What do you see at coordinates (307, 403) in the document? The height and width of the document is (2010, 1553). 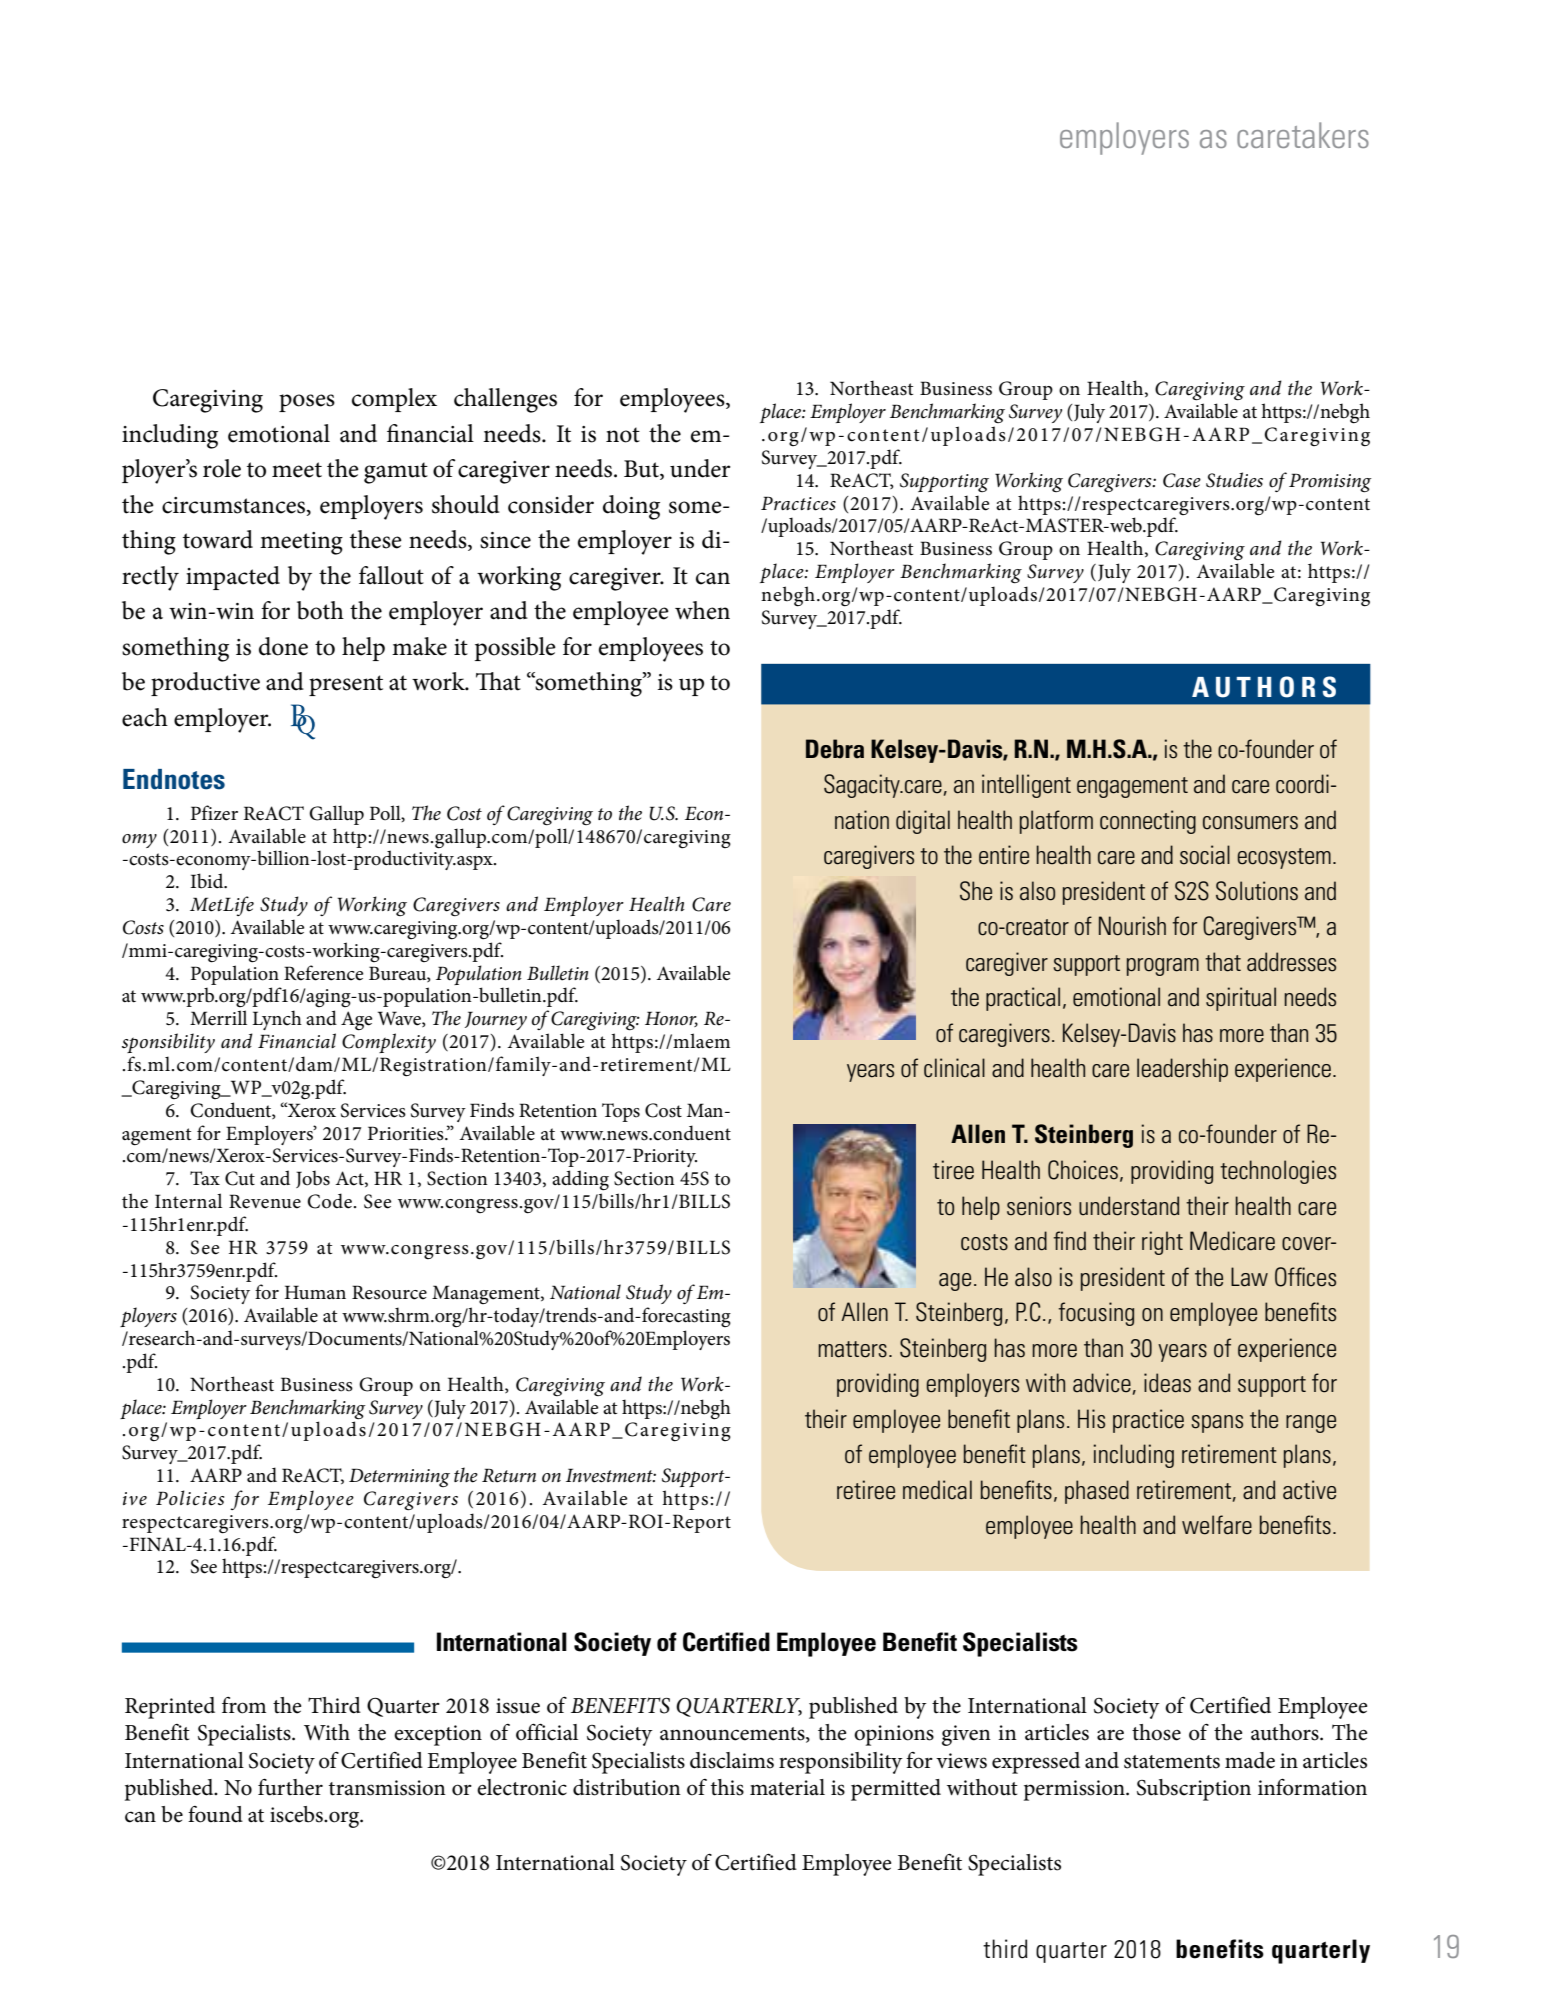 I see `poses` at bounding box center [307, 403].
